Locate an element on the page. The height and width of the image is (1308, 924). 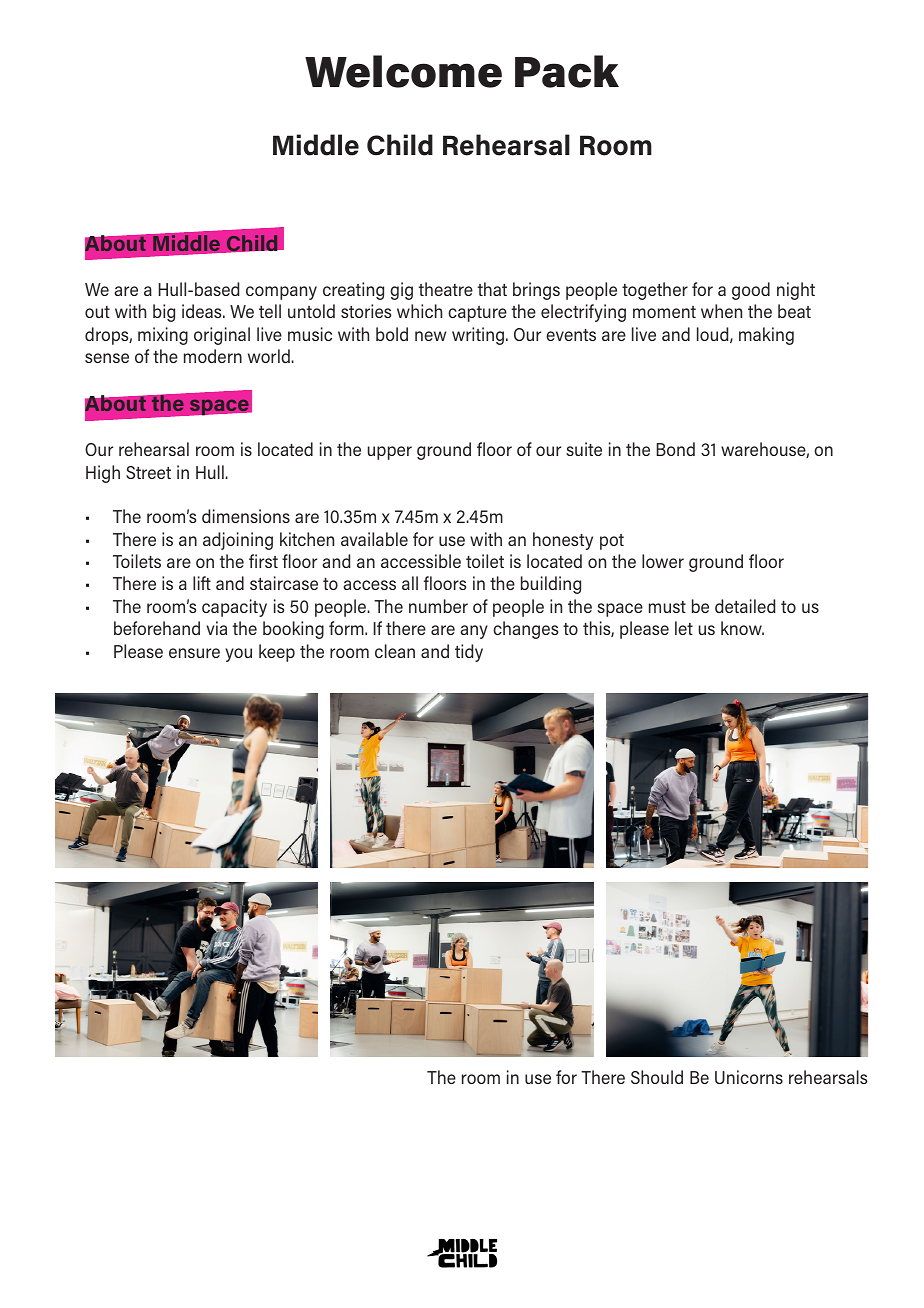
changes is located at coordinates (525, 630).
